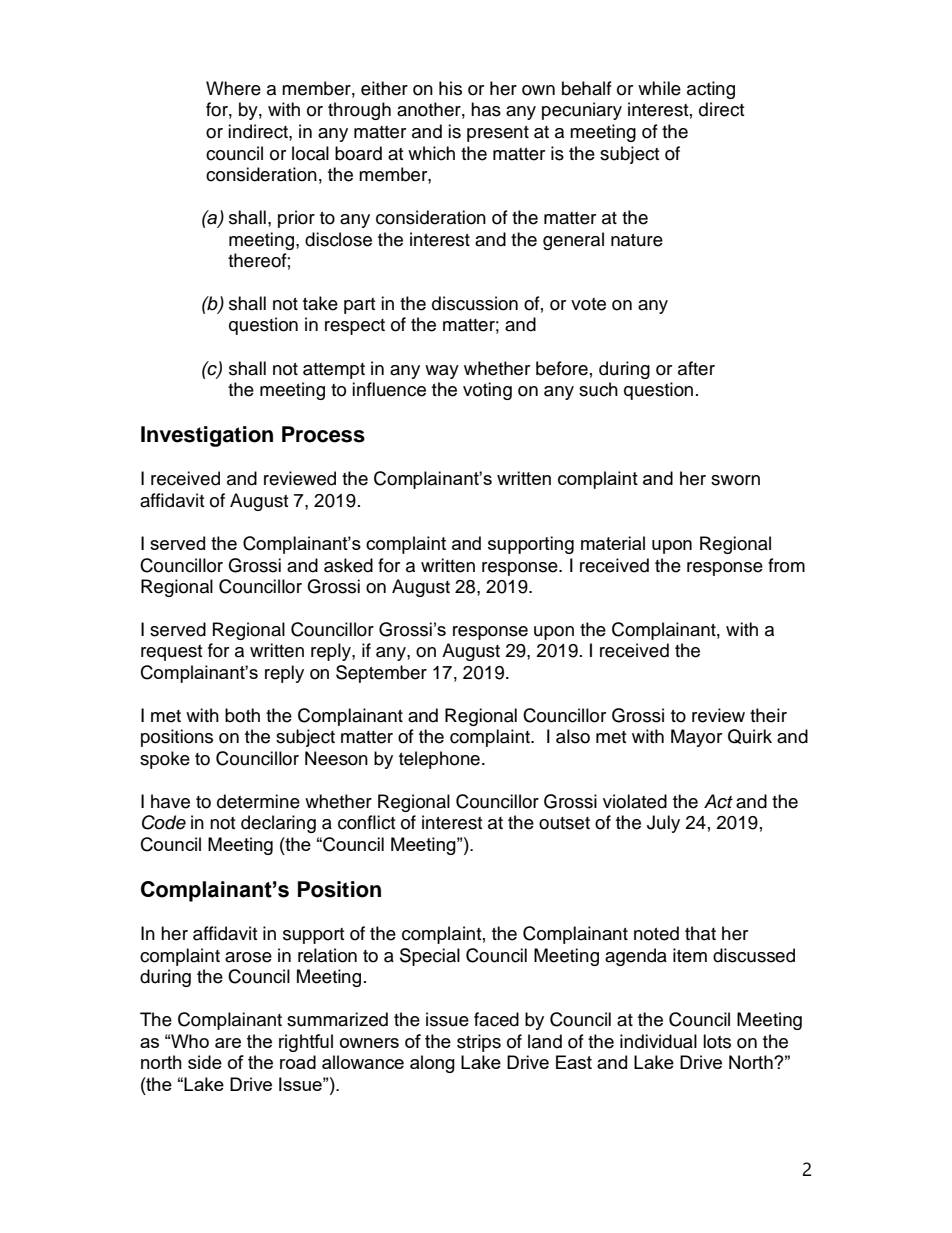 This screenshot has height=1233, width=952. What do you see at coordinates (442, 372) in the screenshot?
I see `way` at bounding box center [442, 372].
